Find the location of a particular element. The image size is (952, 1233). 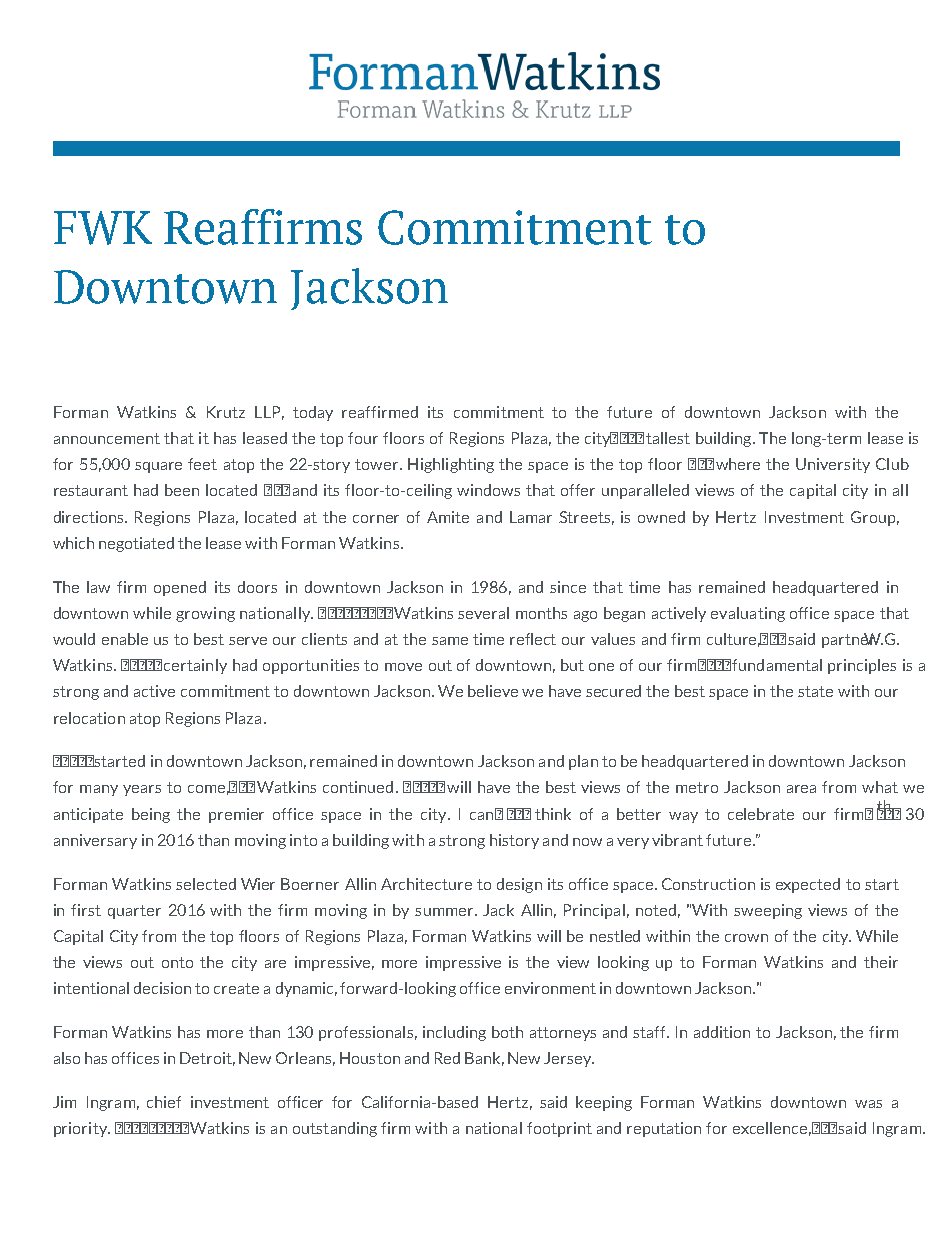

design is located at coordinates (519, 885).
